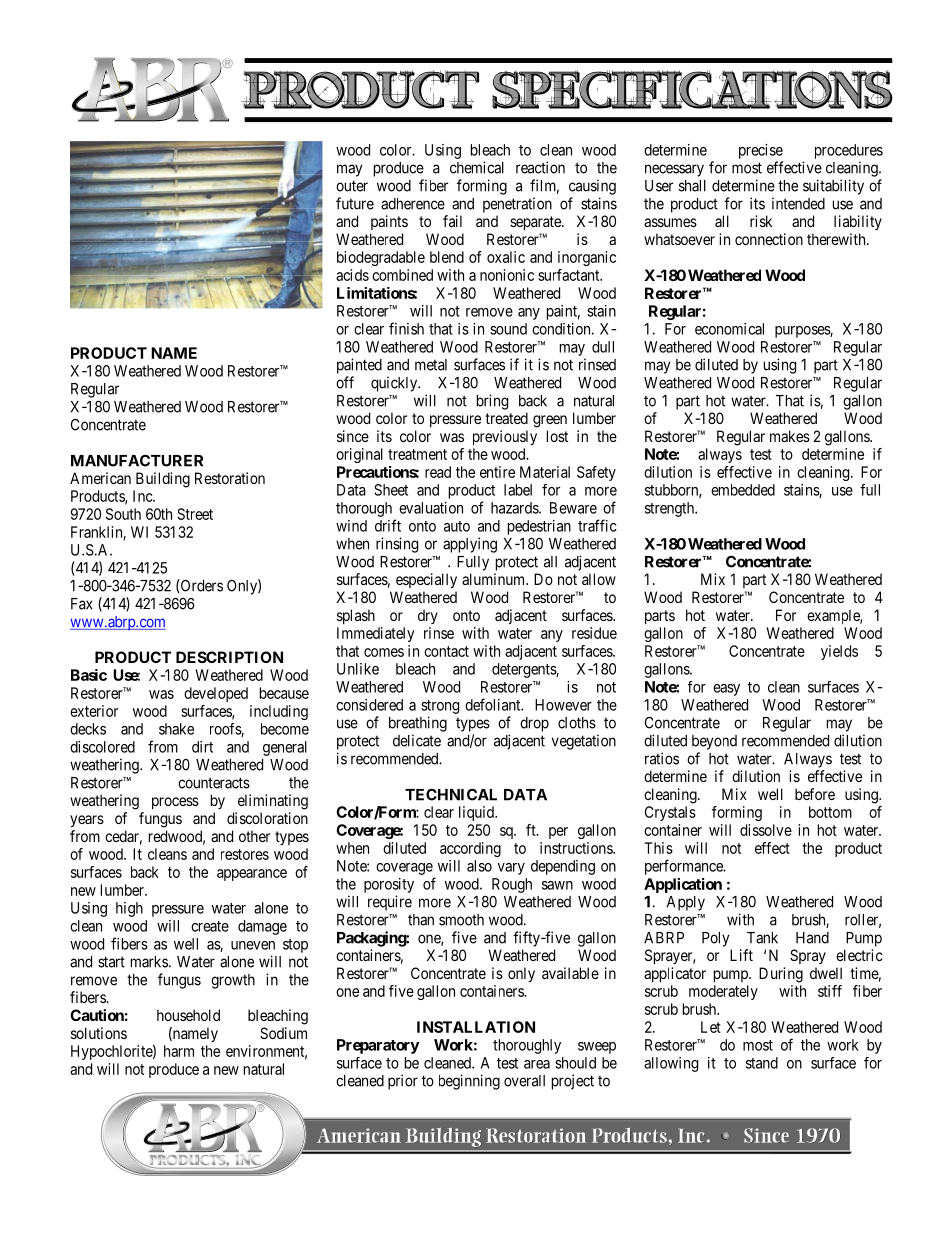  Describe the element at coordinates (352, 186) in the page. I see `outer` at that location.
